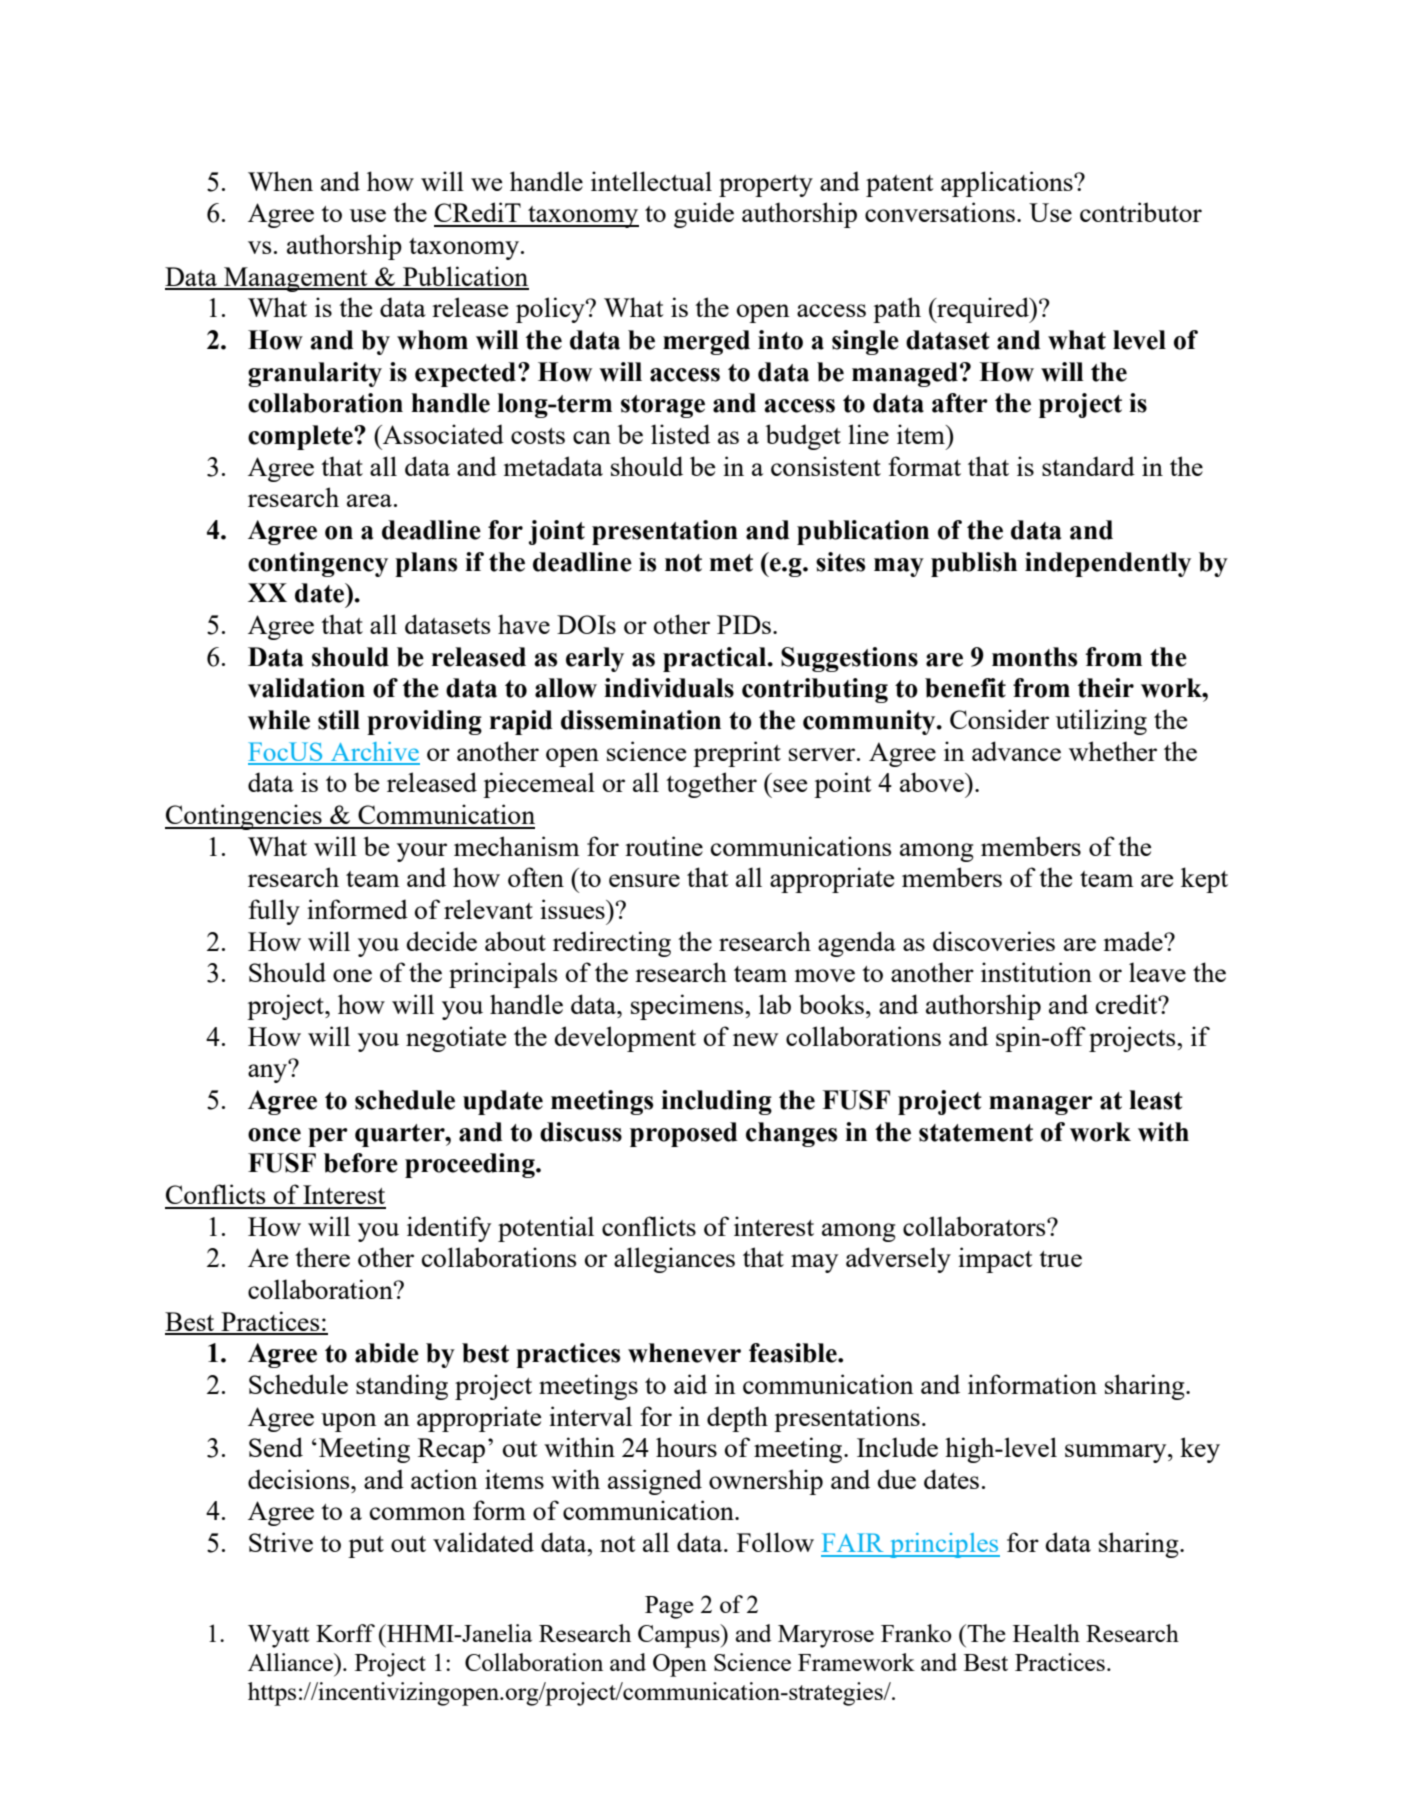 The height and width of the screenshot is (1817, 1404). I want to click on guide, so click(704, 215).
